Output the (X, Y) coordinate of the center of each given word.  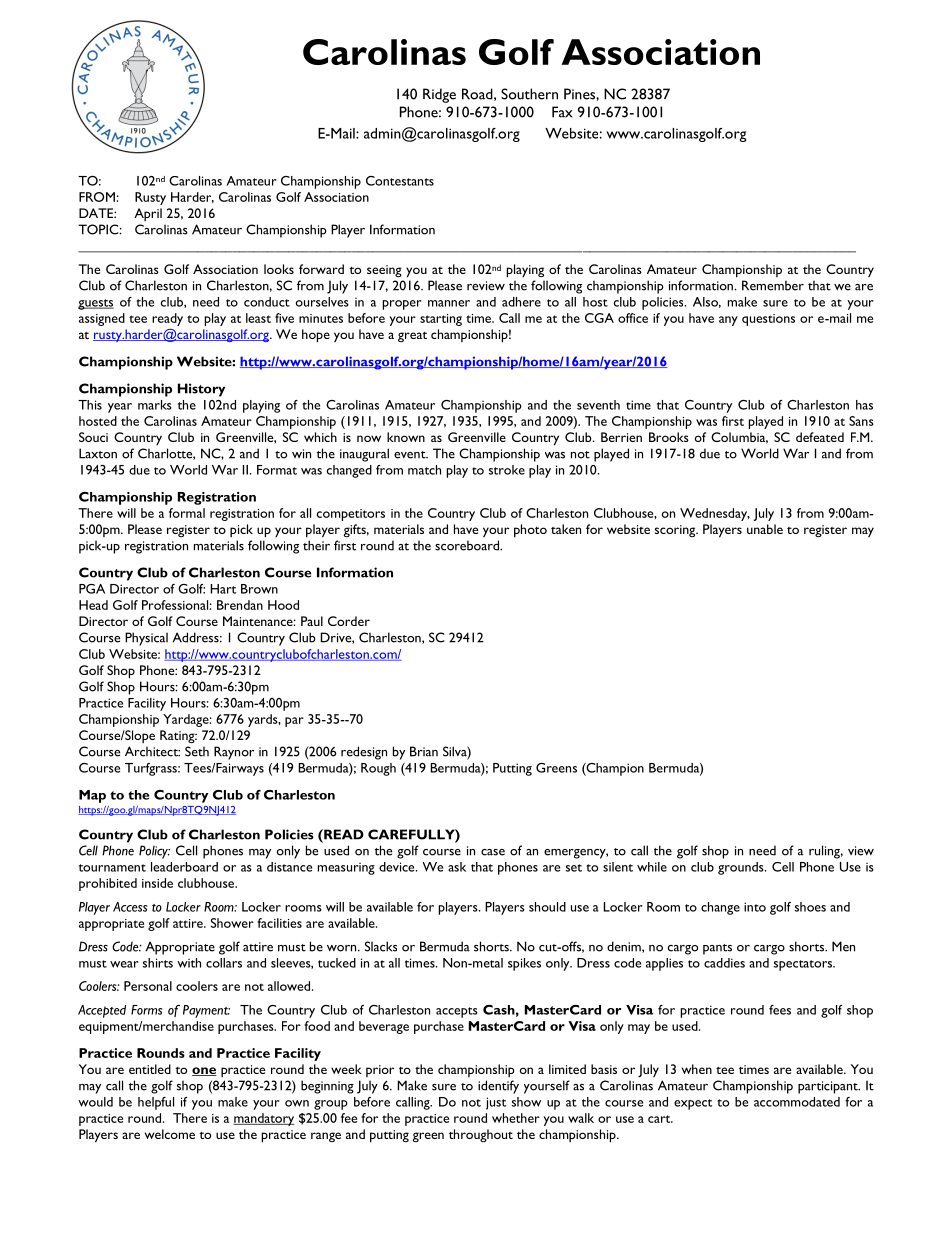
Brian (424, 751)
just (496, 1103)
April (148, 214)
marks (155, 405)
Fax (562, 112)
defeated (820, 437)
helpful (156, 1103)
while (652, 867)
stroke (507, 470)
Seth (197, 751)
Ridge (439, 95)
